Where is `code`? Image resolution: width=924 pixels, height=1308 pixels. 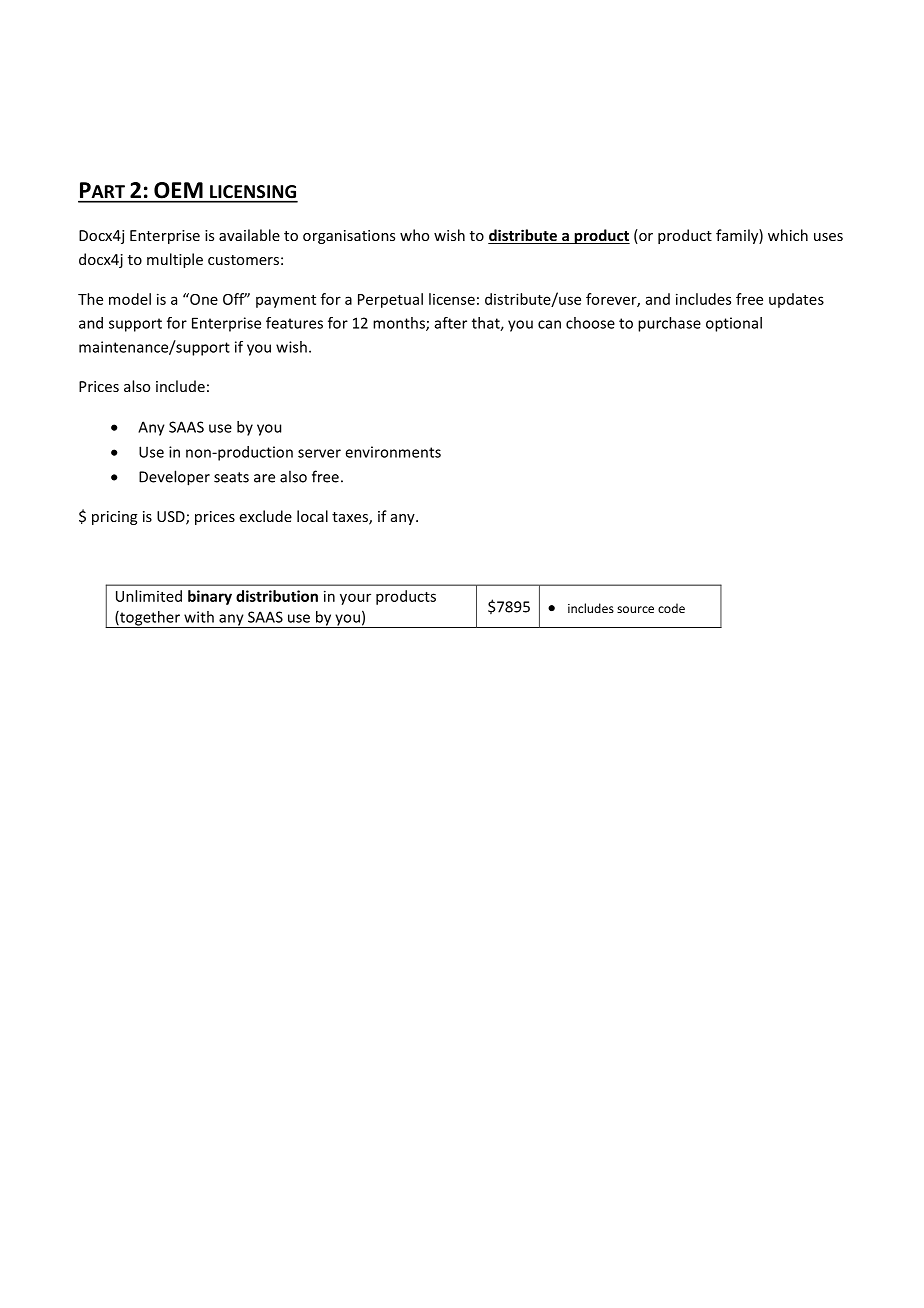 code is located at coordinates (671, 608).
